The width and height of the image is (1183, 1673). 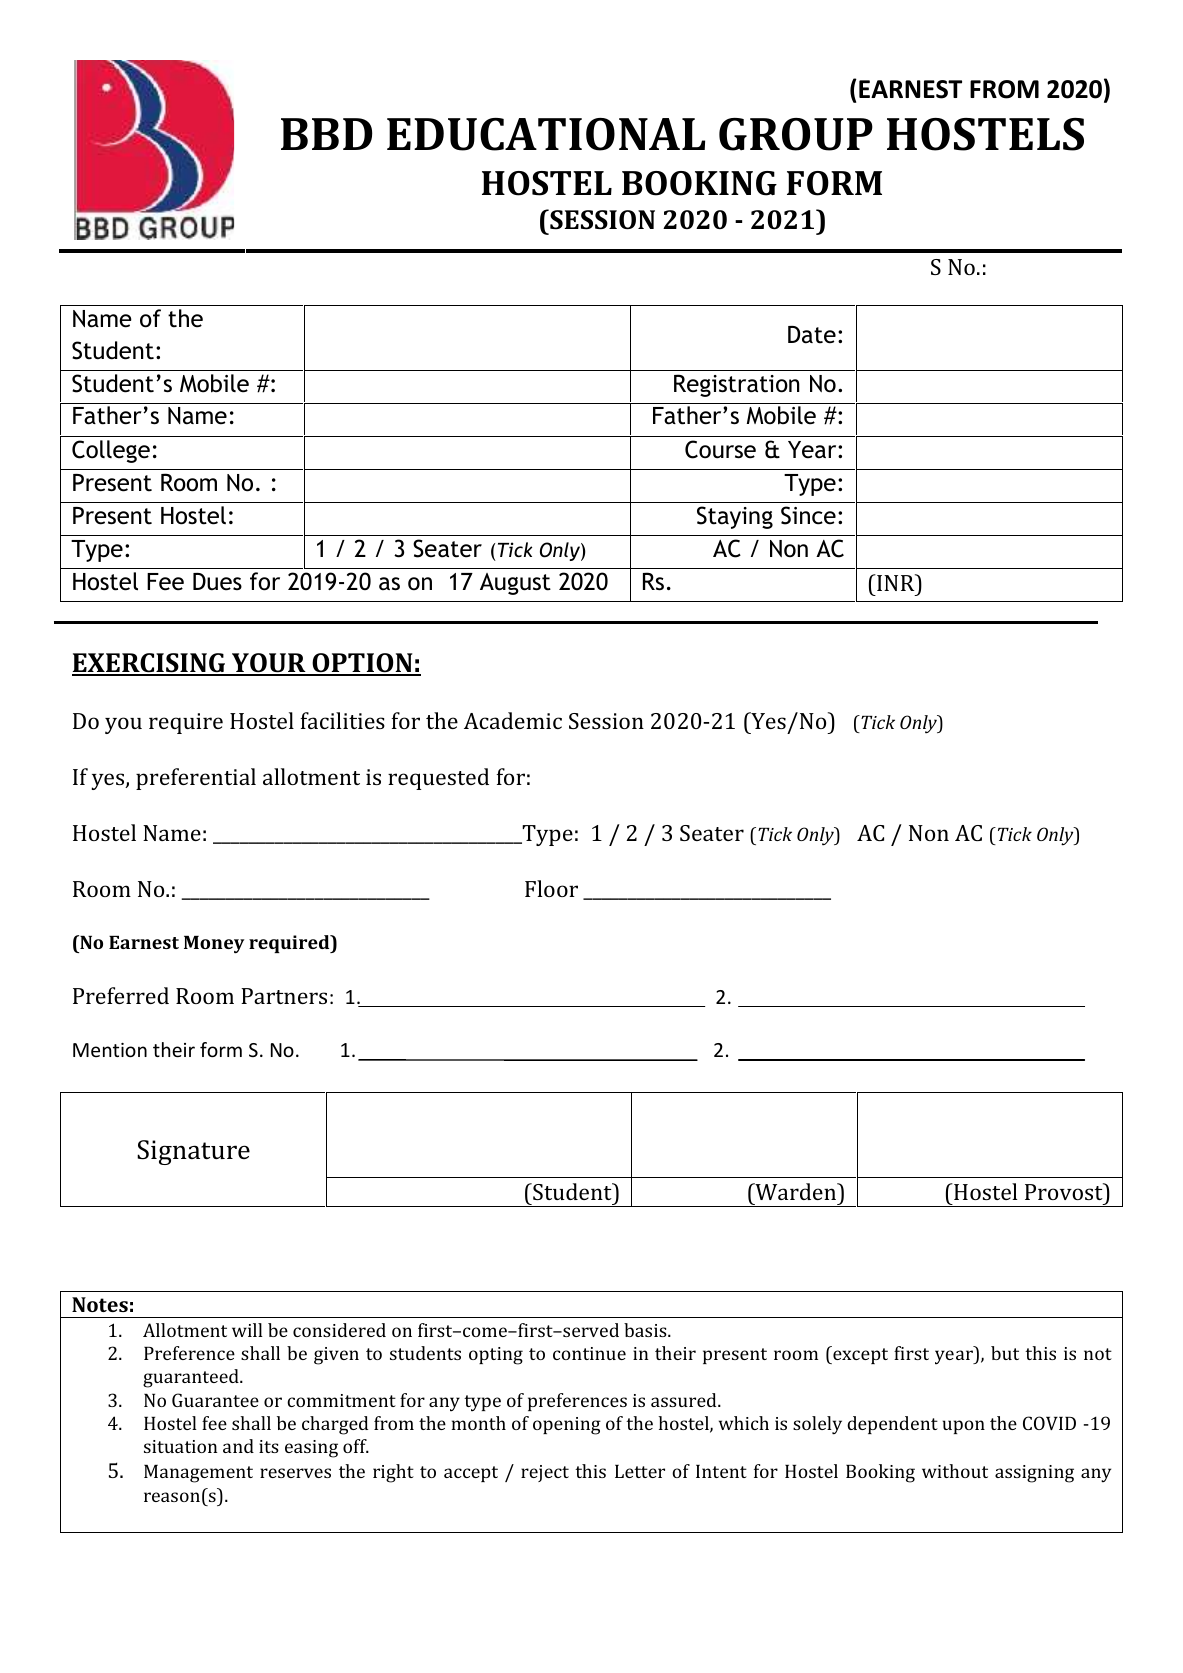 I want to click on and, so click(x=238, y=1446).
